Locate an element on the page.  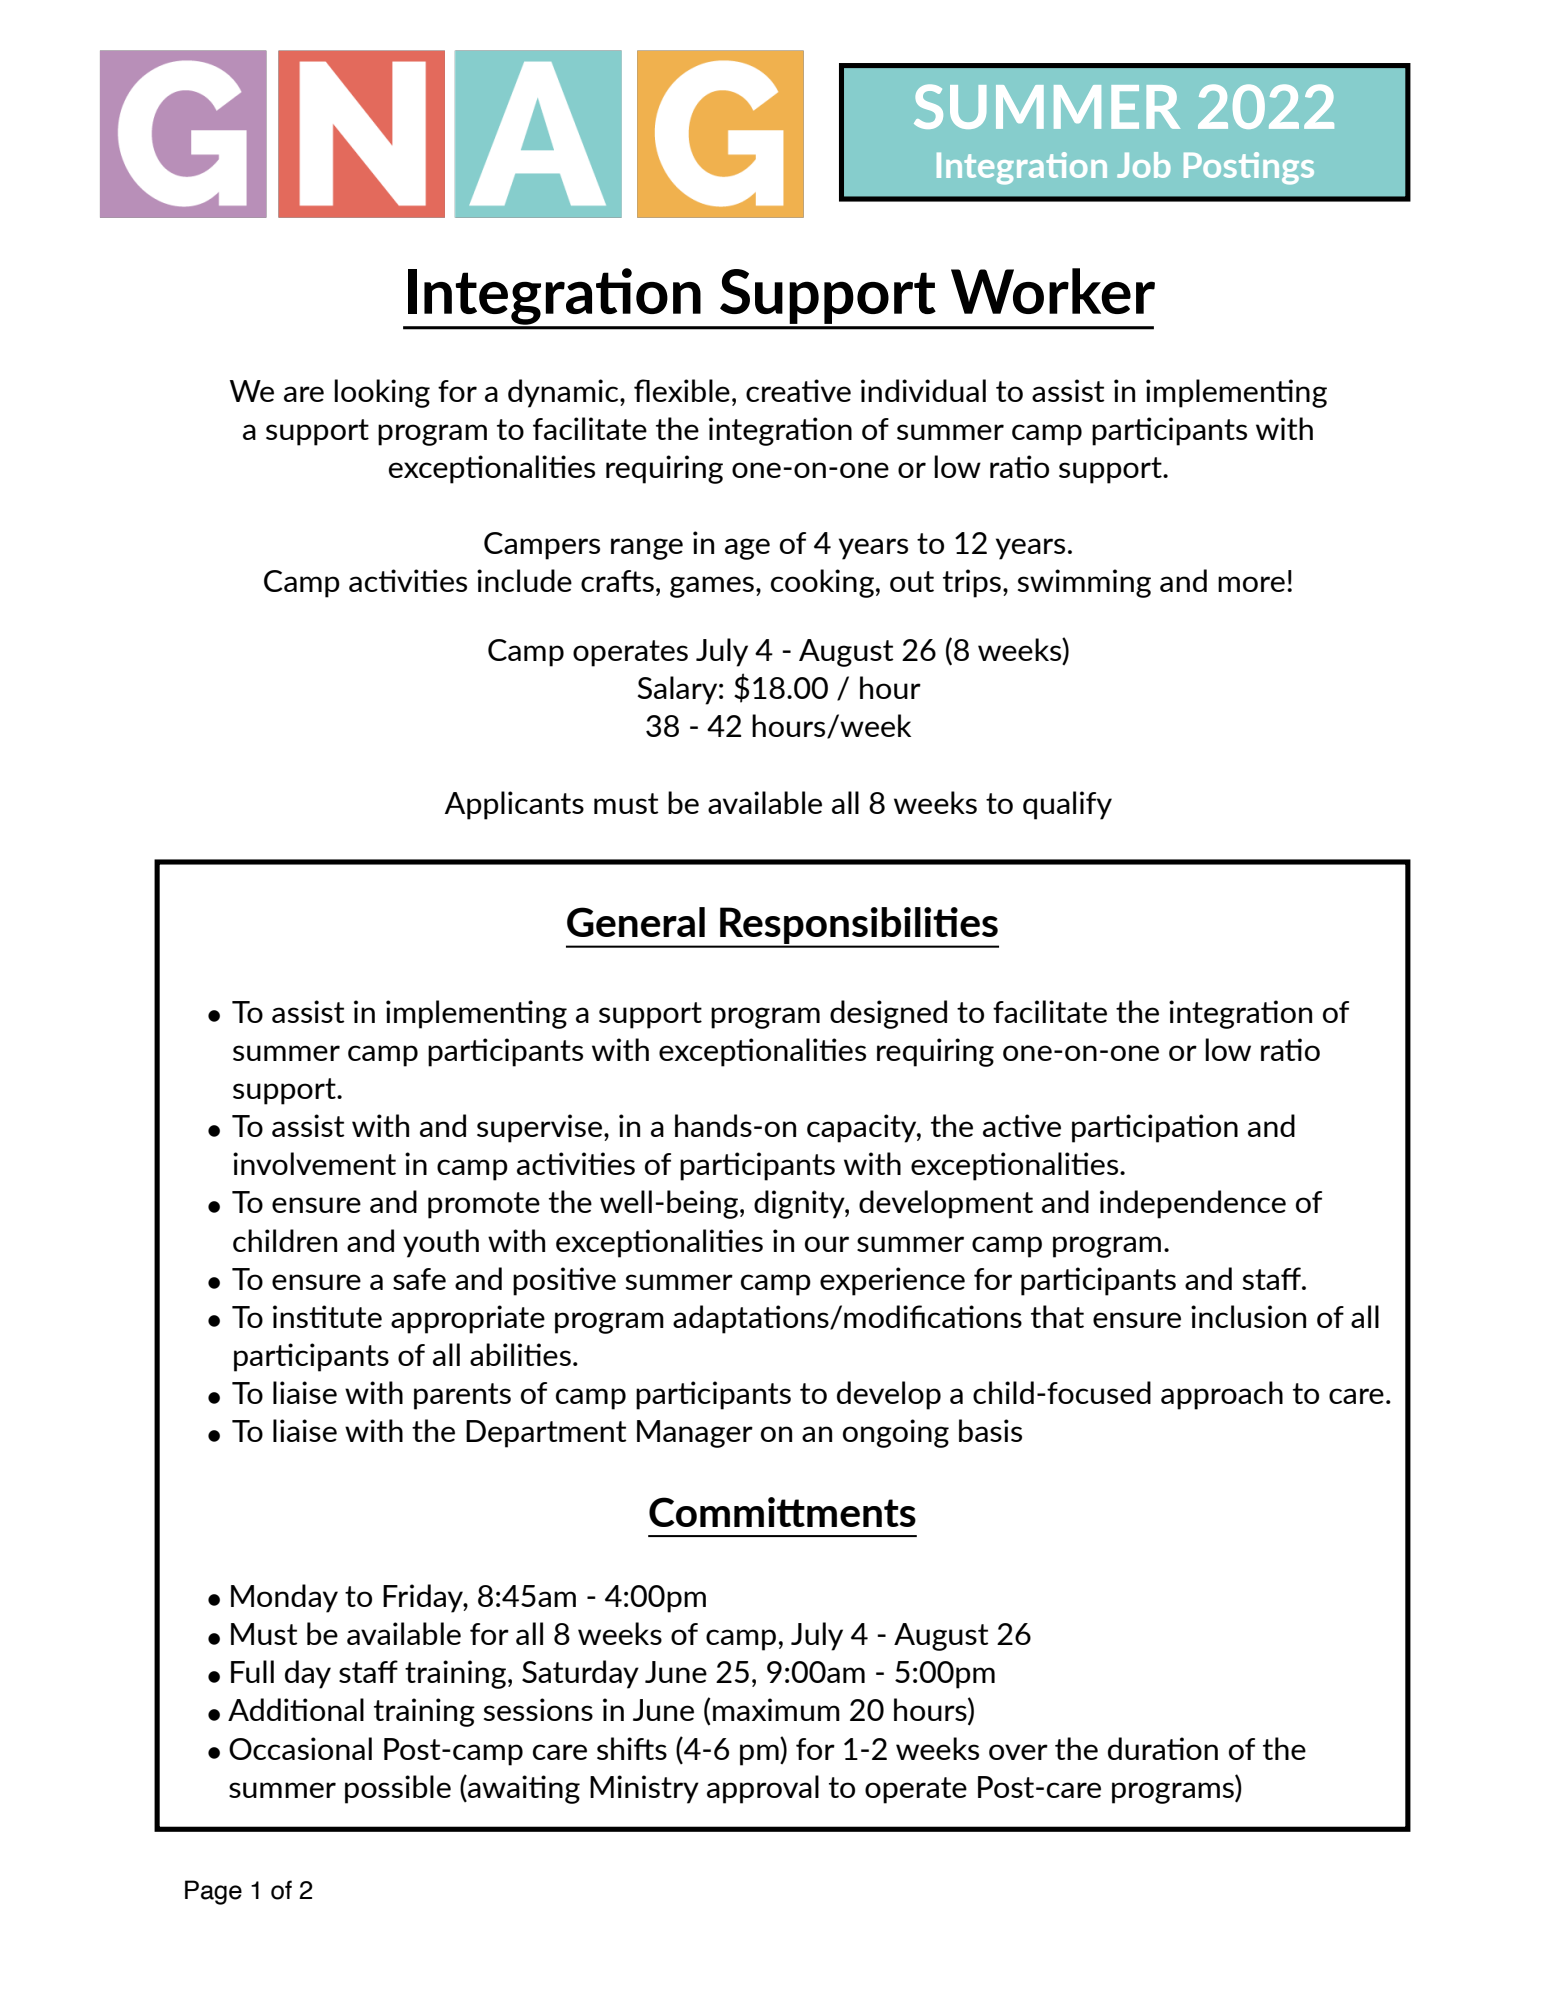
Job is located at coordinates (1143, 165).
